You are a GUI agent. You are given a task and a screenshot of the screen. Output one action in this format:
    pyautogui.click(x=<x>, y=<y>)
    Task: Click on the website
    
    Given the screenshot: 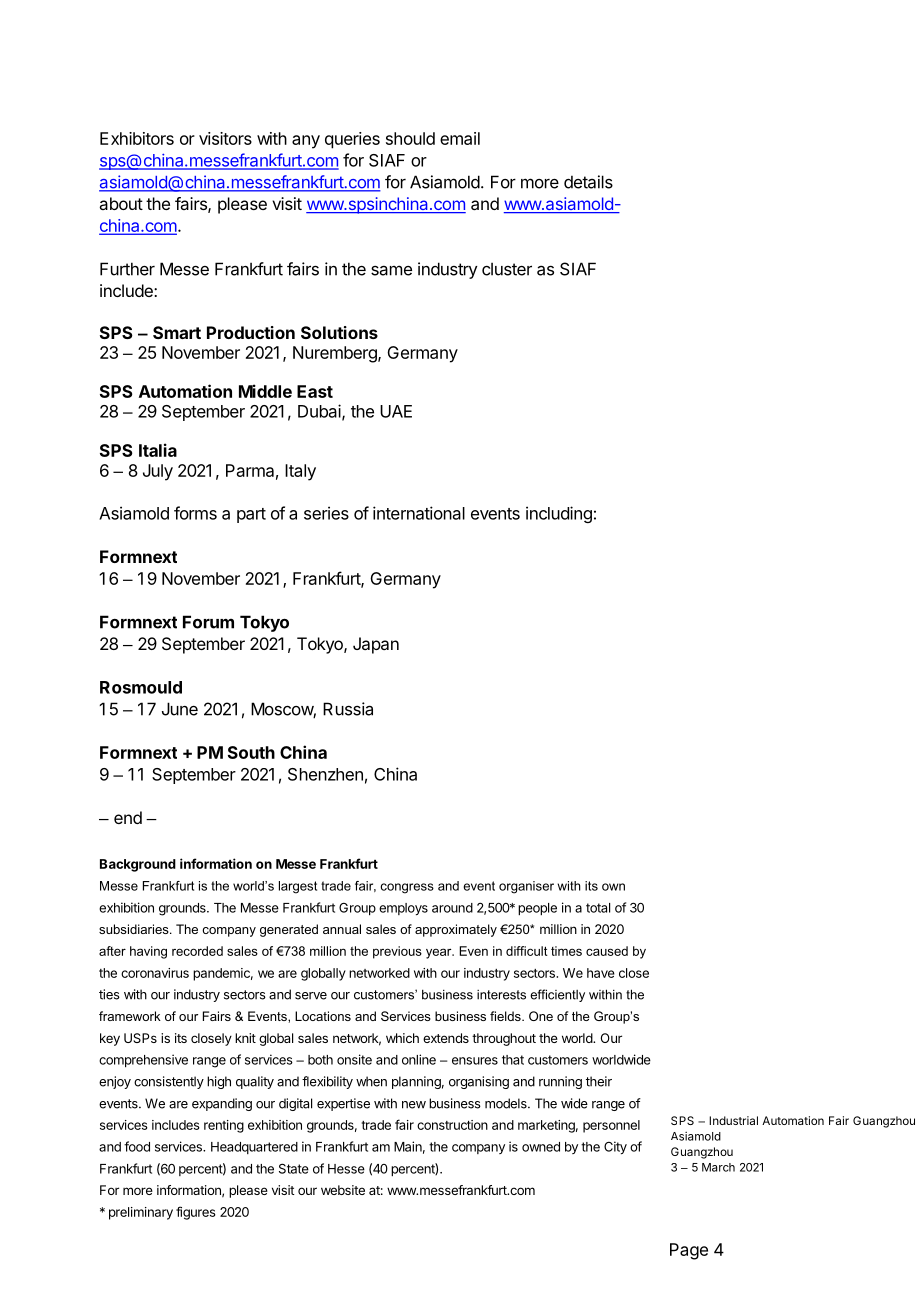 What is the action you would take?
    pyautogui.click(x=343, y=1190)
